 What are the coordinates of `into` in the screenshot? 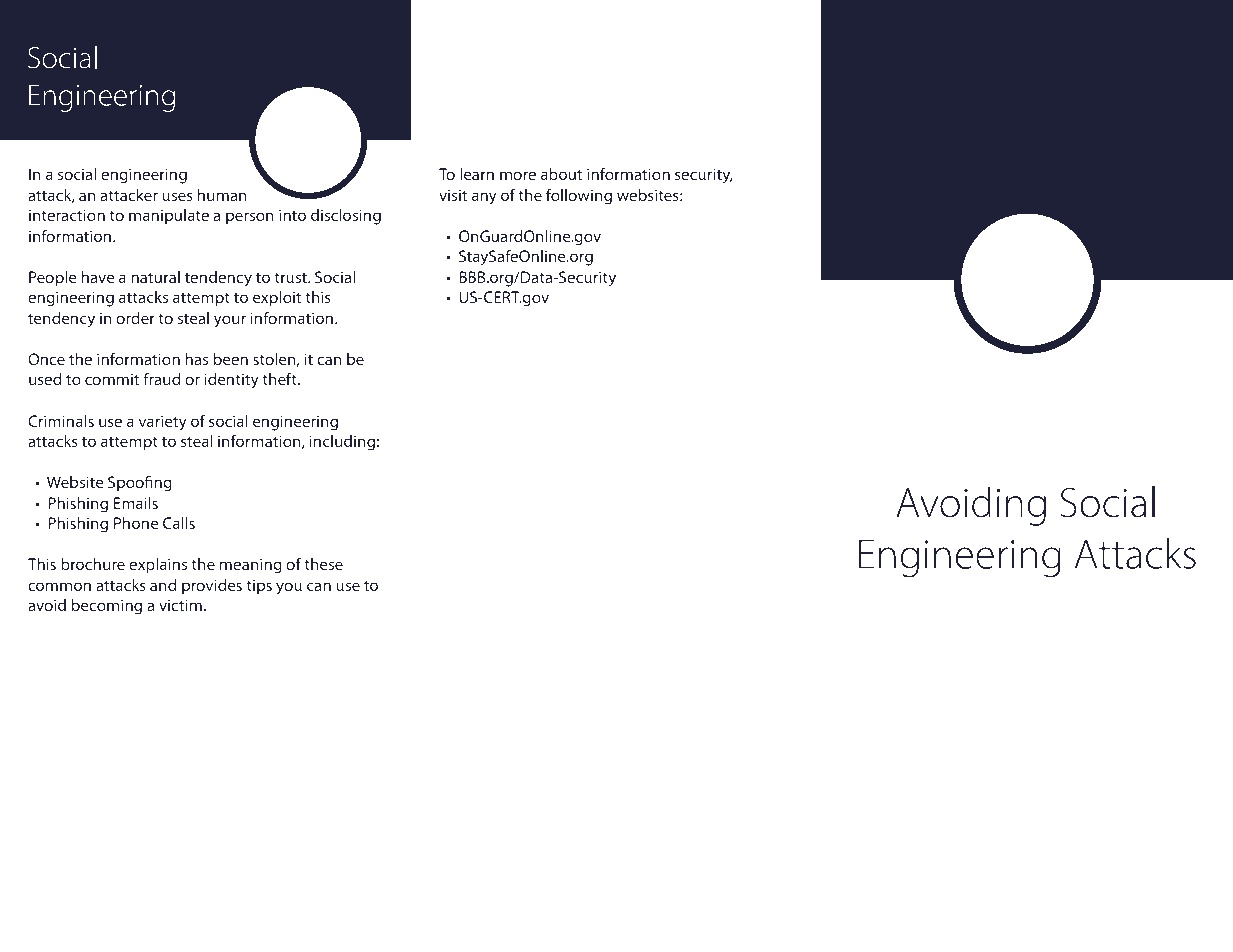 It's located at (292, 215).
